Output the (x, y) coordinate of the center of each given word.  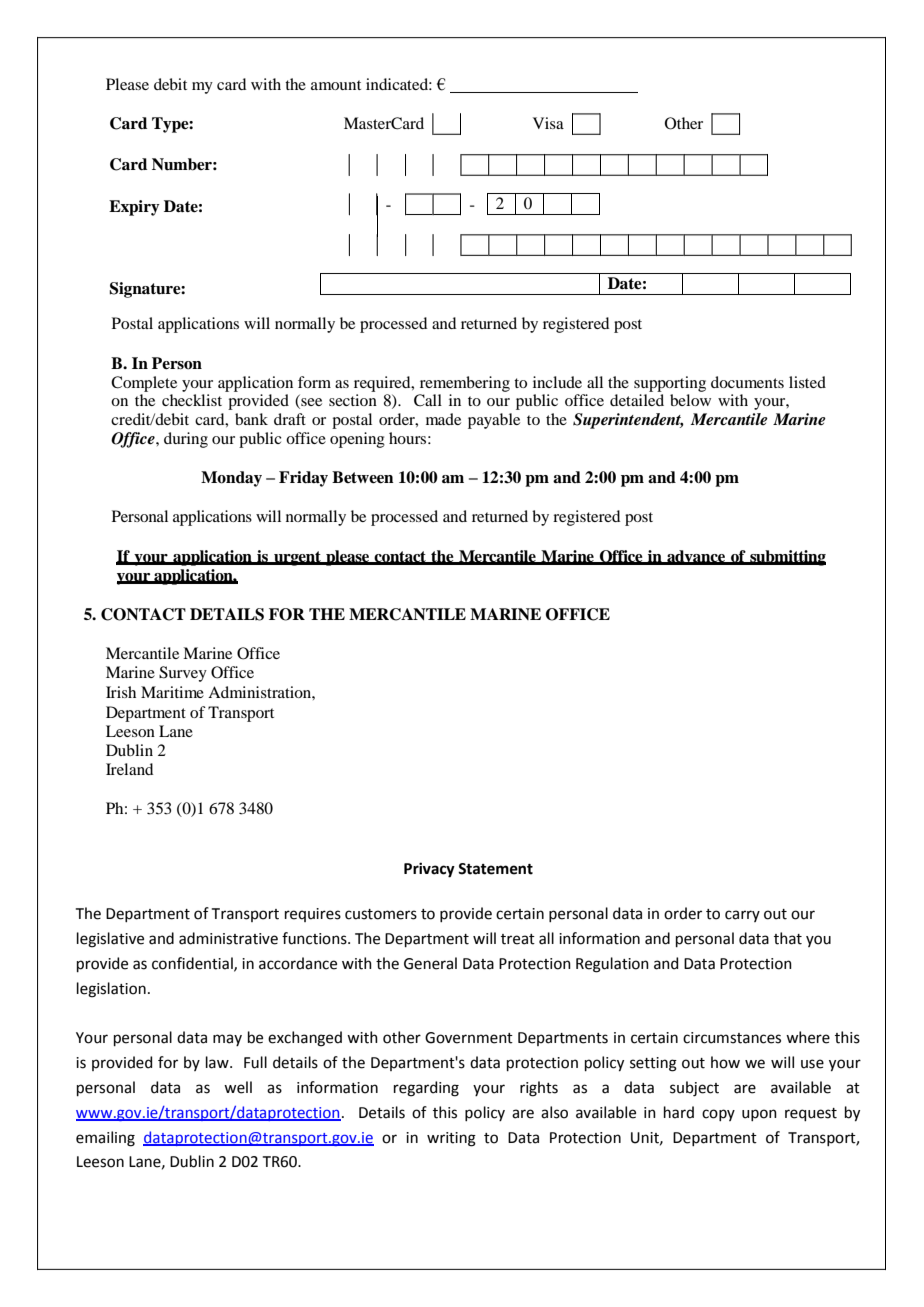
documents (747, 382)
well (238, 1087)
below (690, 400)
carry (742, 916)
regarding (426, 1089)
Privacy (429, 870)
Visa (548, 123)
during (186, 440)
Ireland (129, 769)
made (443, 419)
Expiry (134, 208)
